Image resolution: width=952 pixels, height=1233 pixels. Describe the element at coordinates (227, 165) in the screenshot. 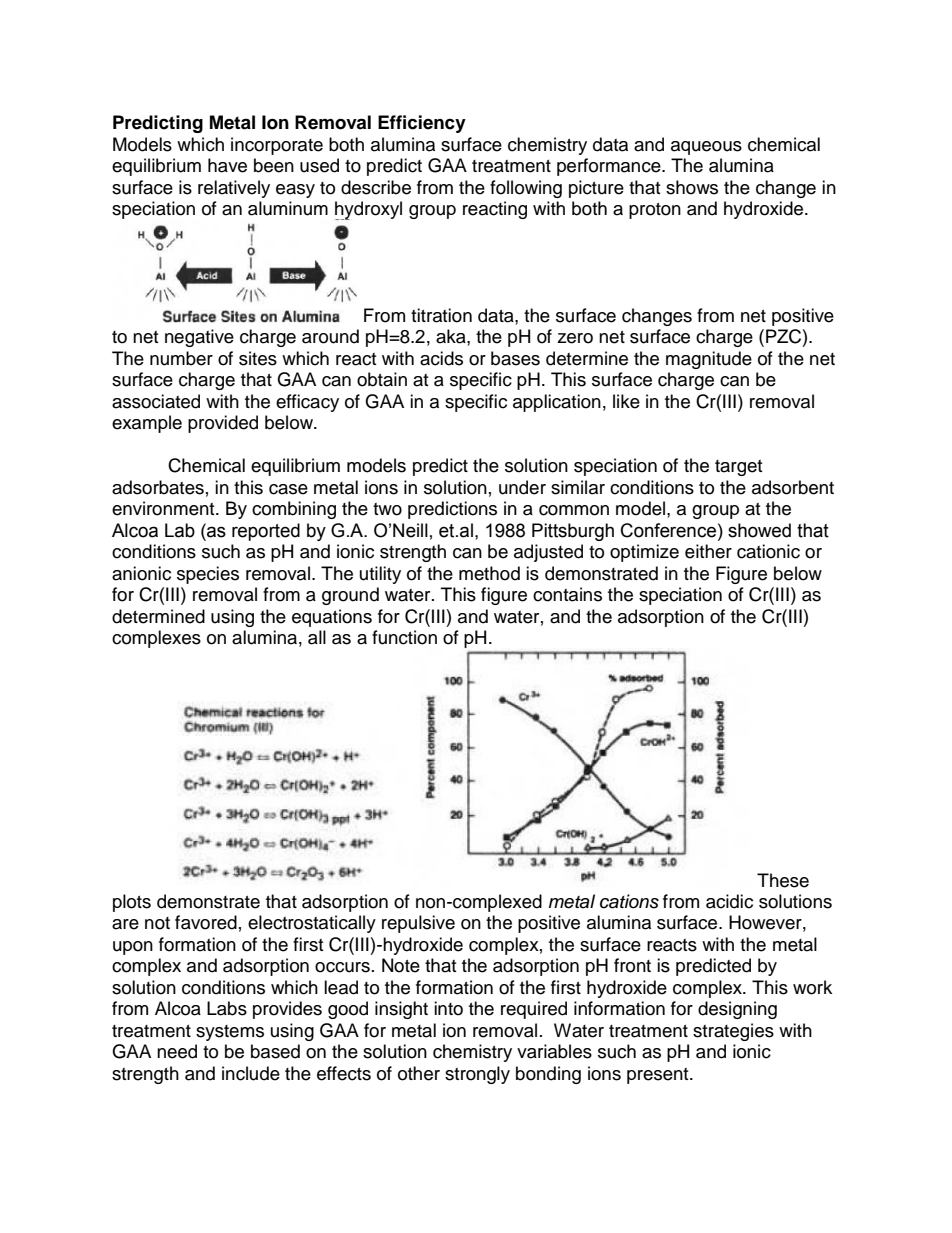

I see `have` at that location.
